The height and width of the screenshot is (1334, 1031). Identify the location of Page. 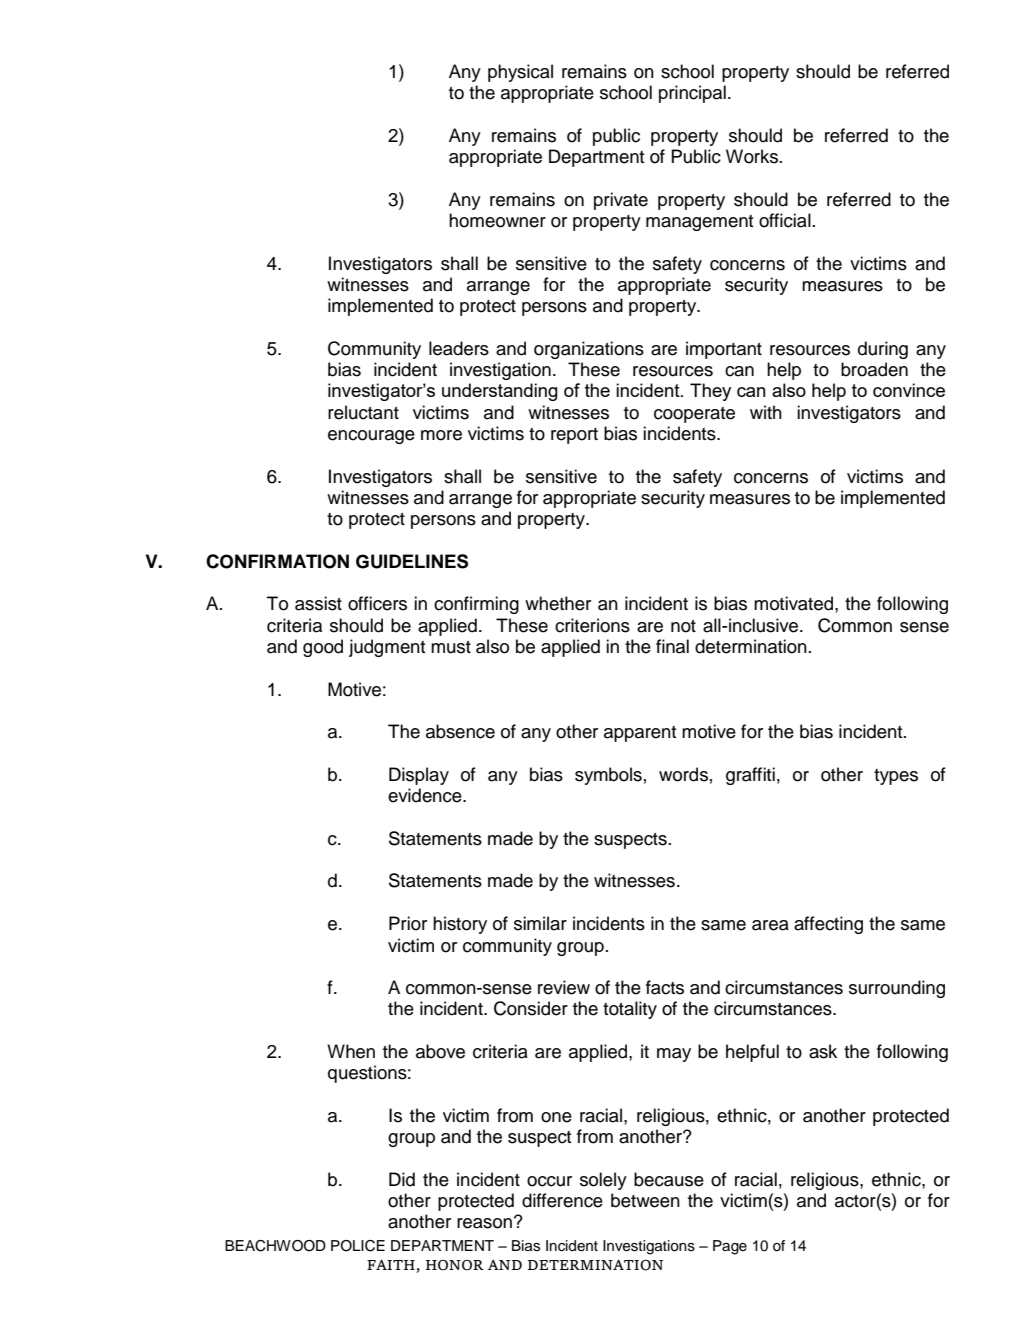
(730, 1247).
